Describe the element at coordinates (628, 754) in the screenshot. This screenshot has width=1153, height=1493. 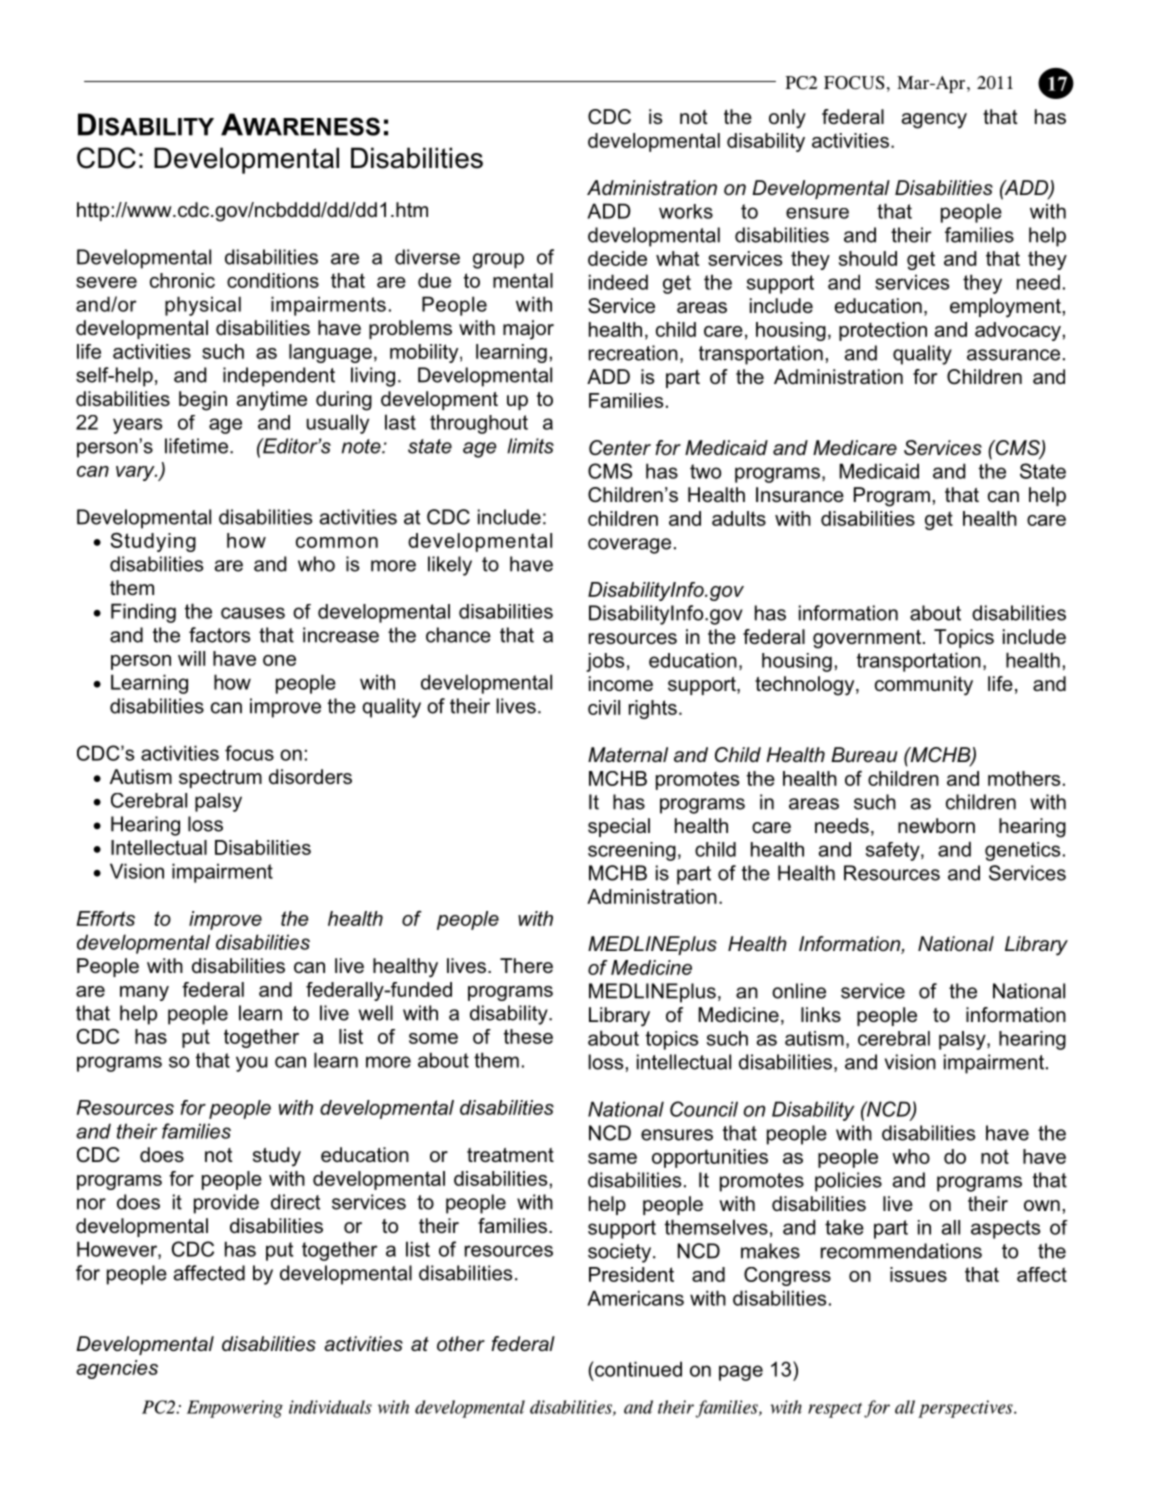
I see `Maternal` at that location.
